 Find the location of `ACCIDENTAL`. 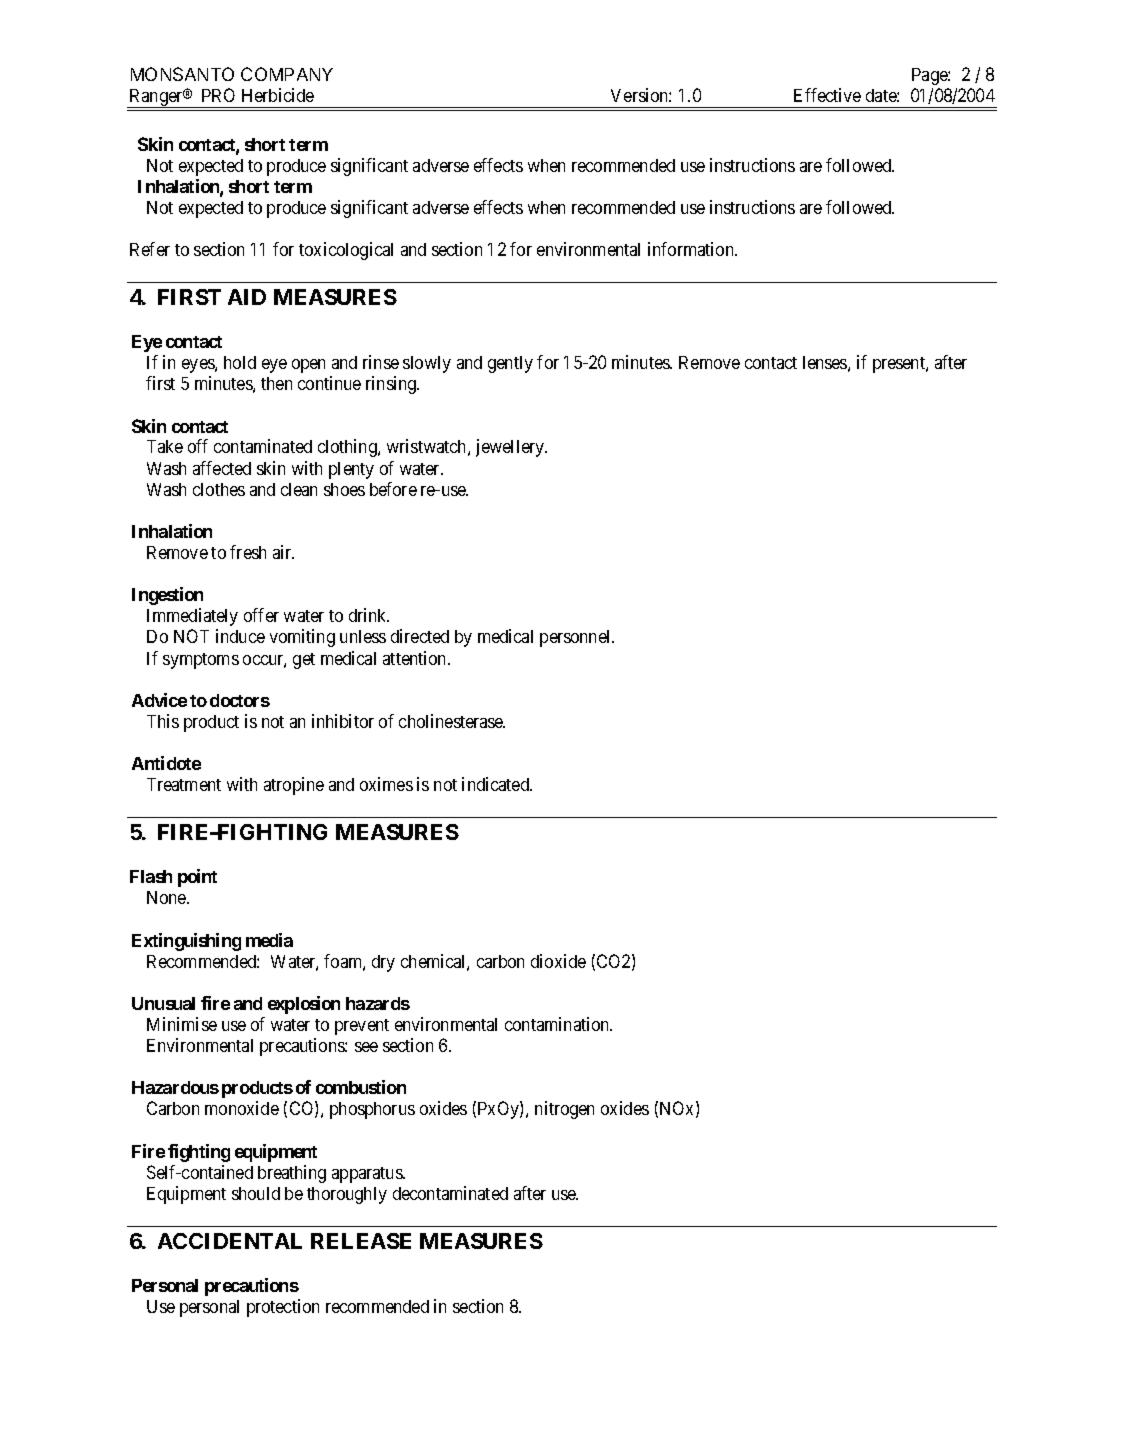

ACCIDENTAL is located at coordinates (230, 1241).
